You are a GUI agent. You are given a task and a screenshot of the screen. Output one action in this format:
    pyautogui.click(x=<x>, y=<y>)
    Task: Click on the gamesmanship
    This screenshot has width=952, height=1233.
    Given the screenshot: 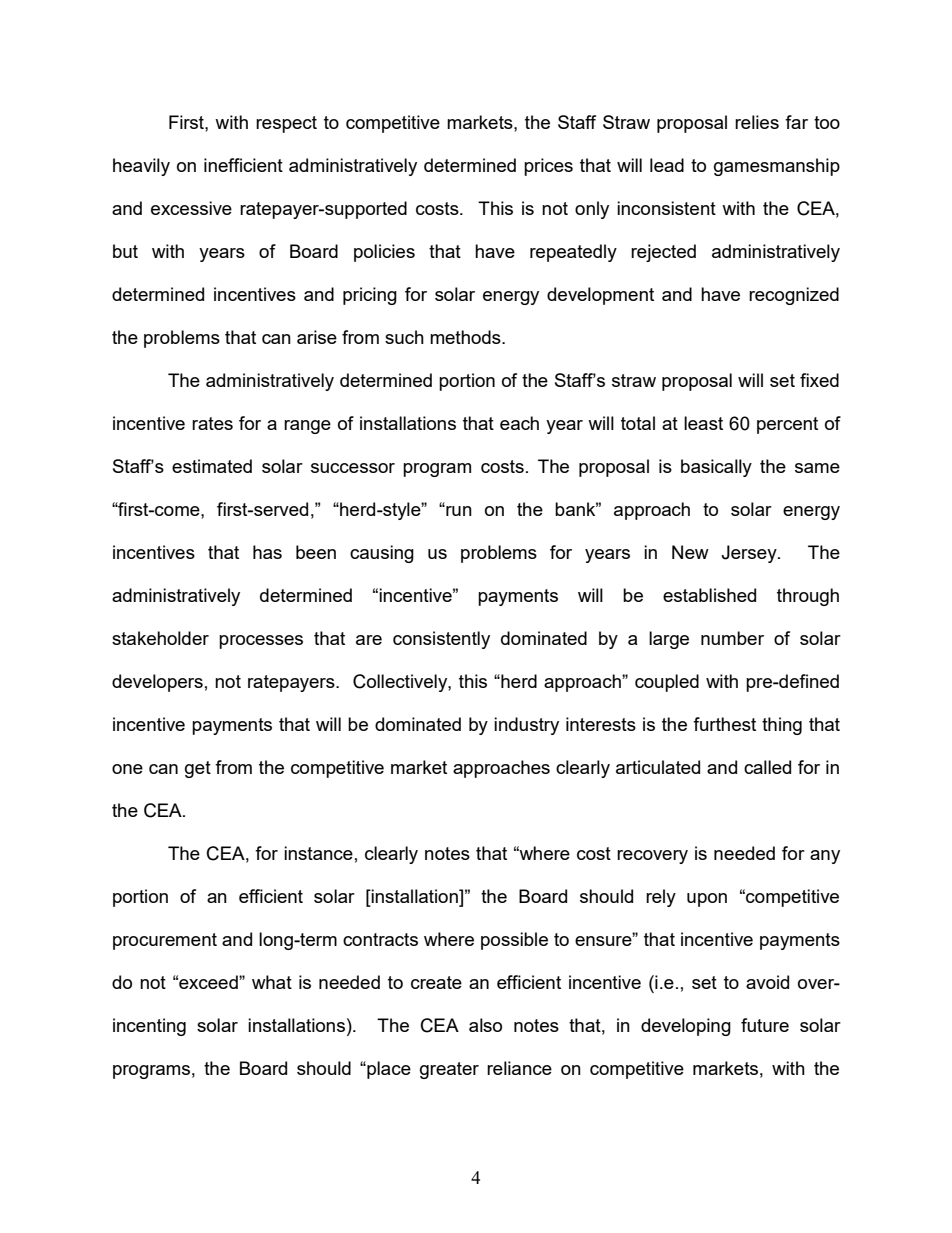 What is the action you would take?
    pyautogui.click(x=777, y=167)
